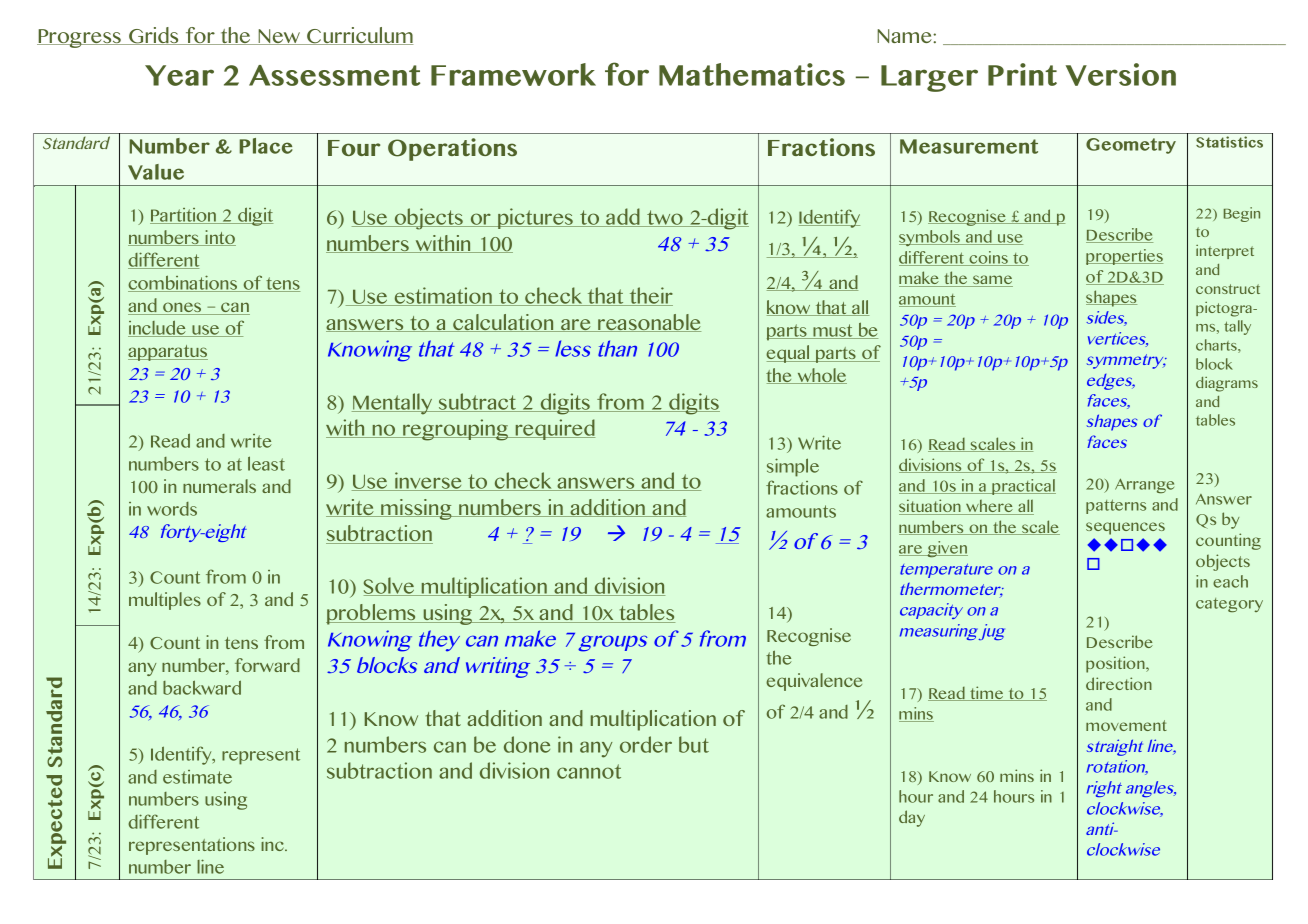  I want to click on same, so click(992, 281).
